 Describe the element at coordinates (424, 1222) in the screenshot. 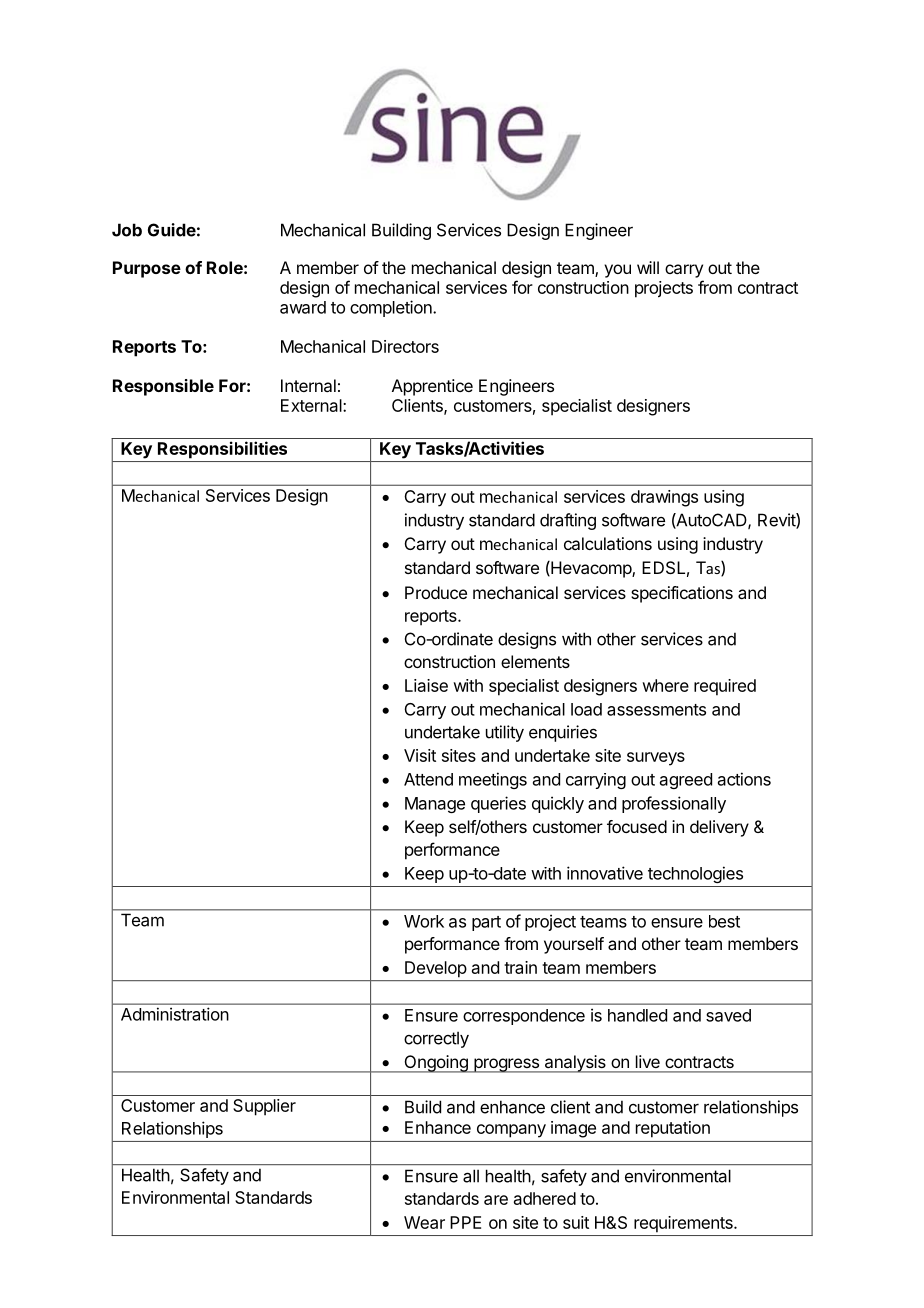

I see `Wear` at that location.
